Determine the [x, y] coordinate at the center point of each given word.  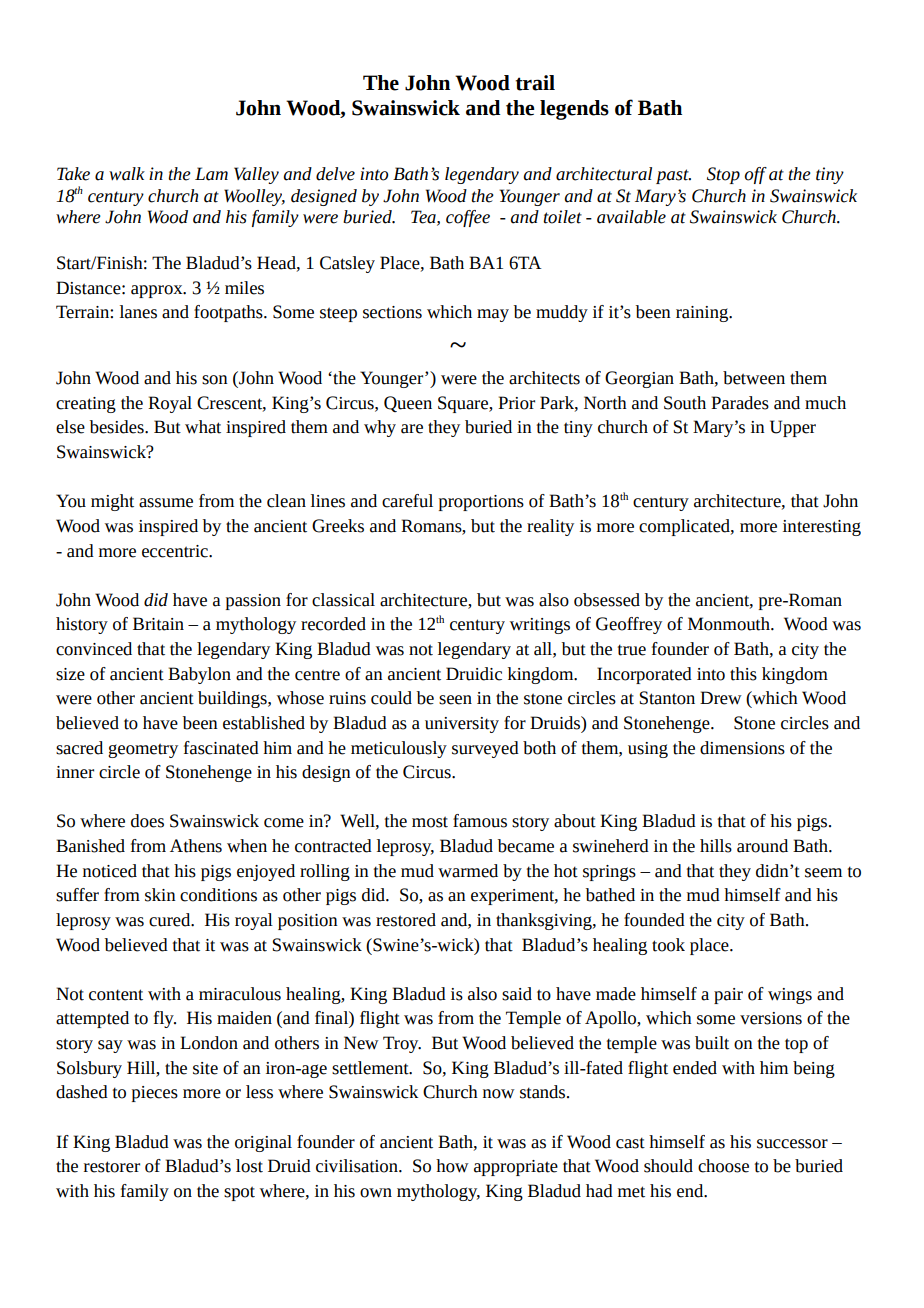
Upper [793, 428]
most [430, 822]
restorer [112, 1167]
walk [127, 174]
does [147, 821]
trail [535, 83]
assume [166, 503]
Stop [723, 175]
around [762, 846]
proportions [481, 503]
